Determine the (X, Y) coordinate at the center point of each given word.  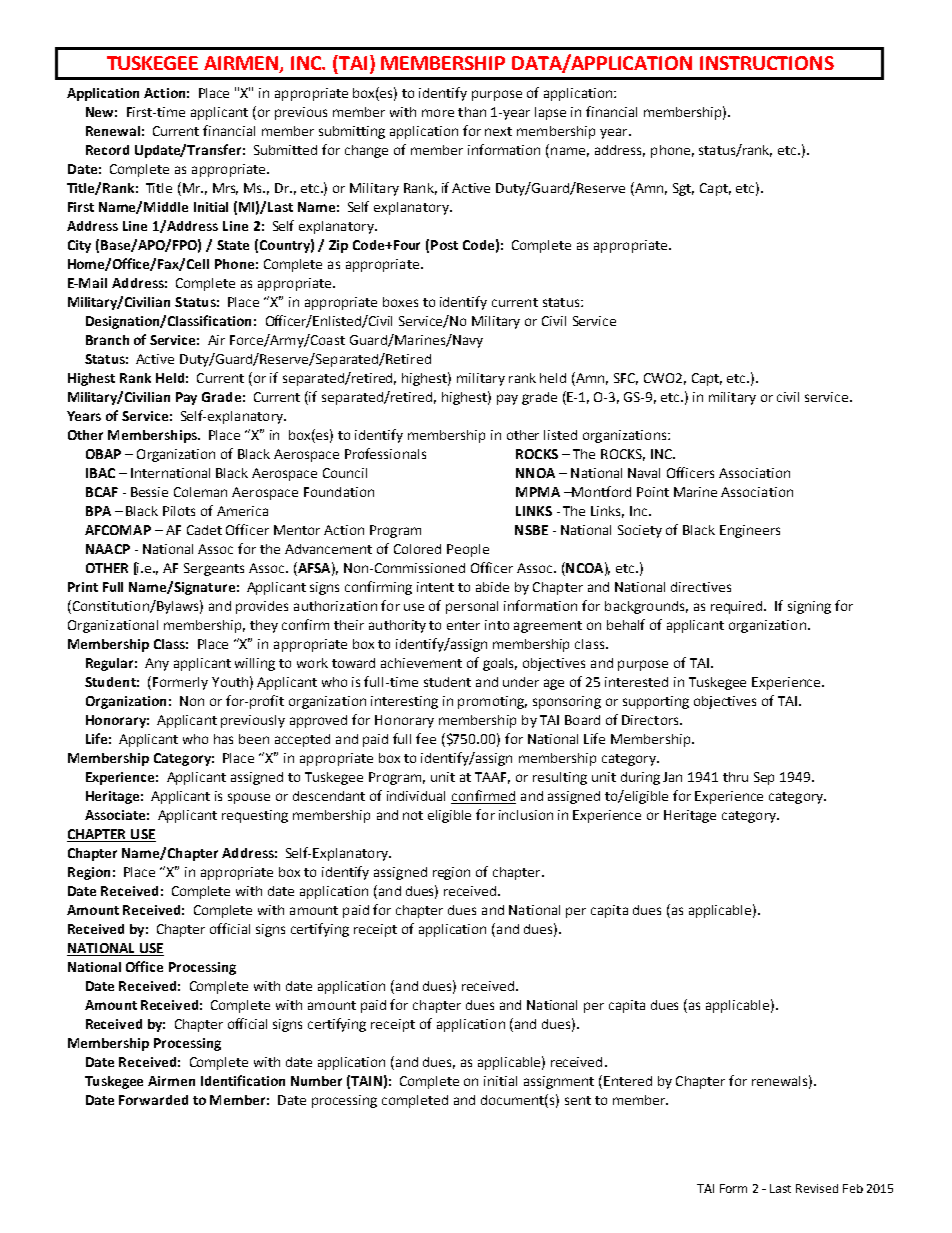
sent (578, 1100)
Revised (817, 1188)
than (472, 112)
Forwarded (153, 1100)
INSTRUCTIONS (767, 63)
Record (107, 150)
